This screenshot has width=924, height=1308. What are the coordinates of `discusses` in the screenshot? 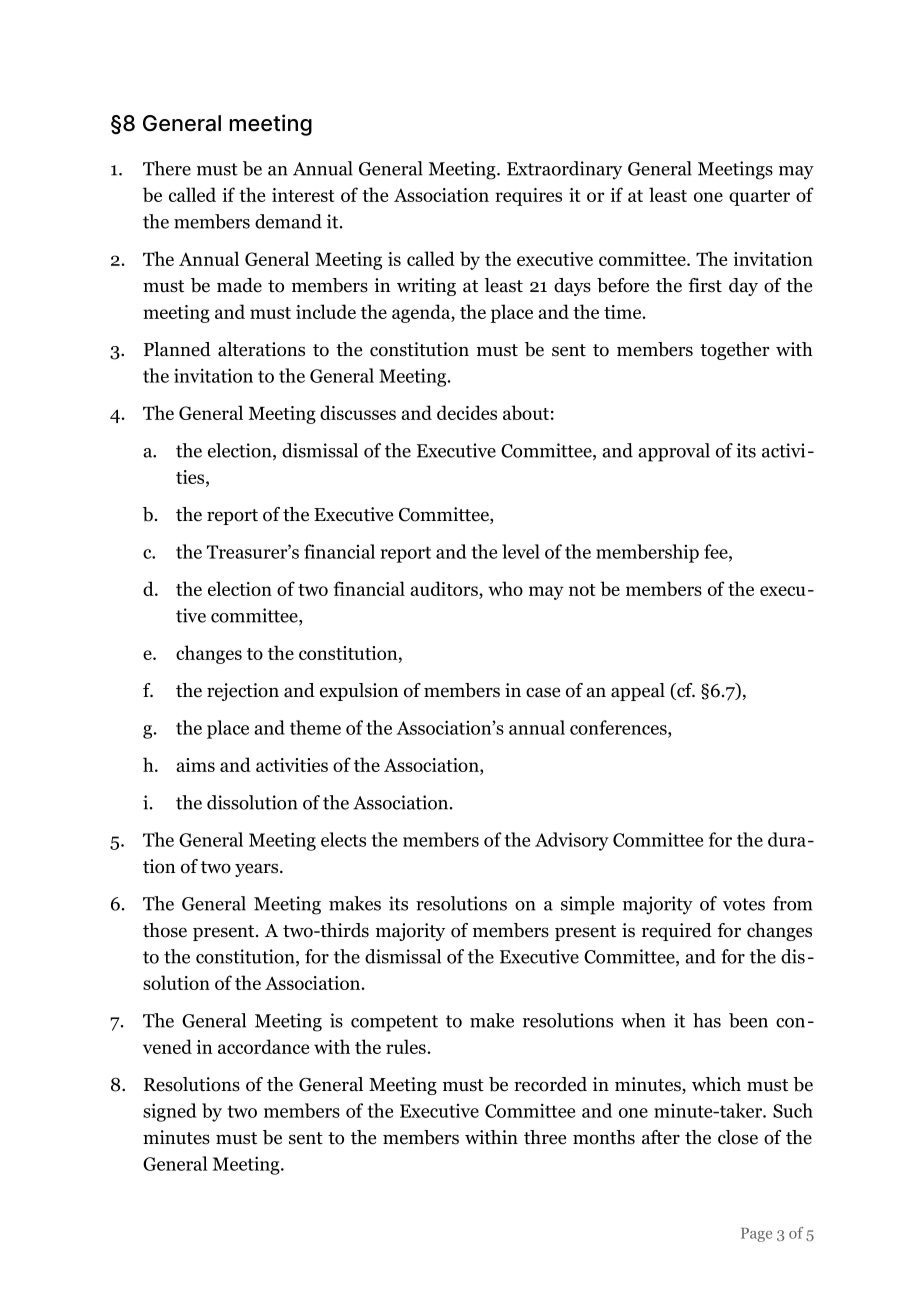 It's located at (358, 412).
